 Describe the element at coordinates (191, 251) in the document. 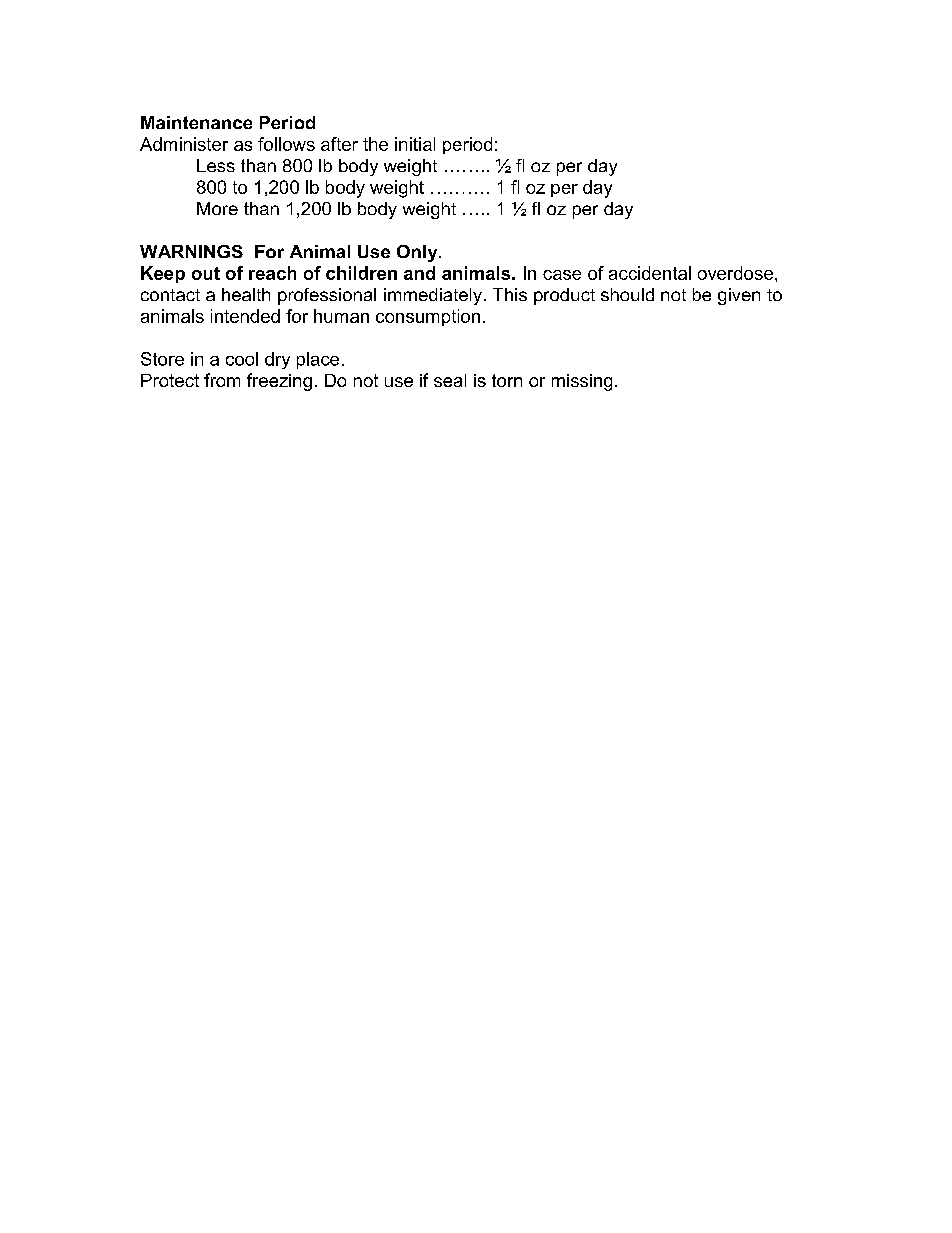

I see `WARNINGS` at that location.
